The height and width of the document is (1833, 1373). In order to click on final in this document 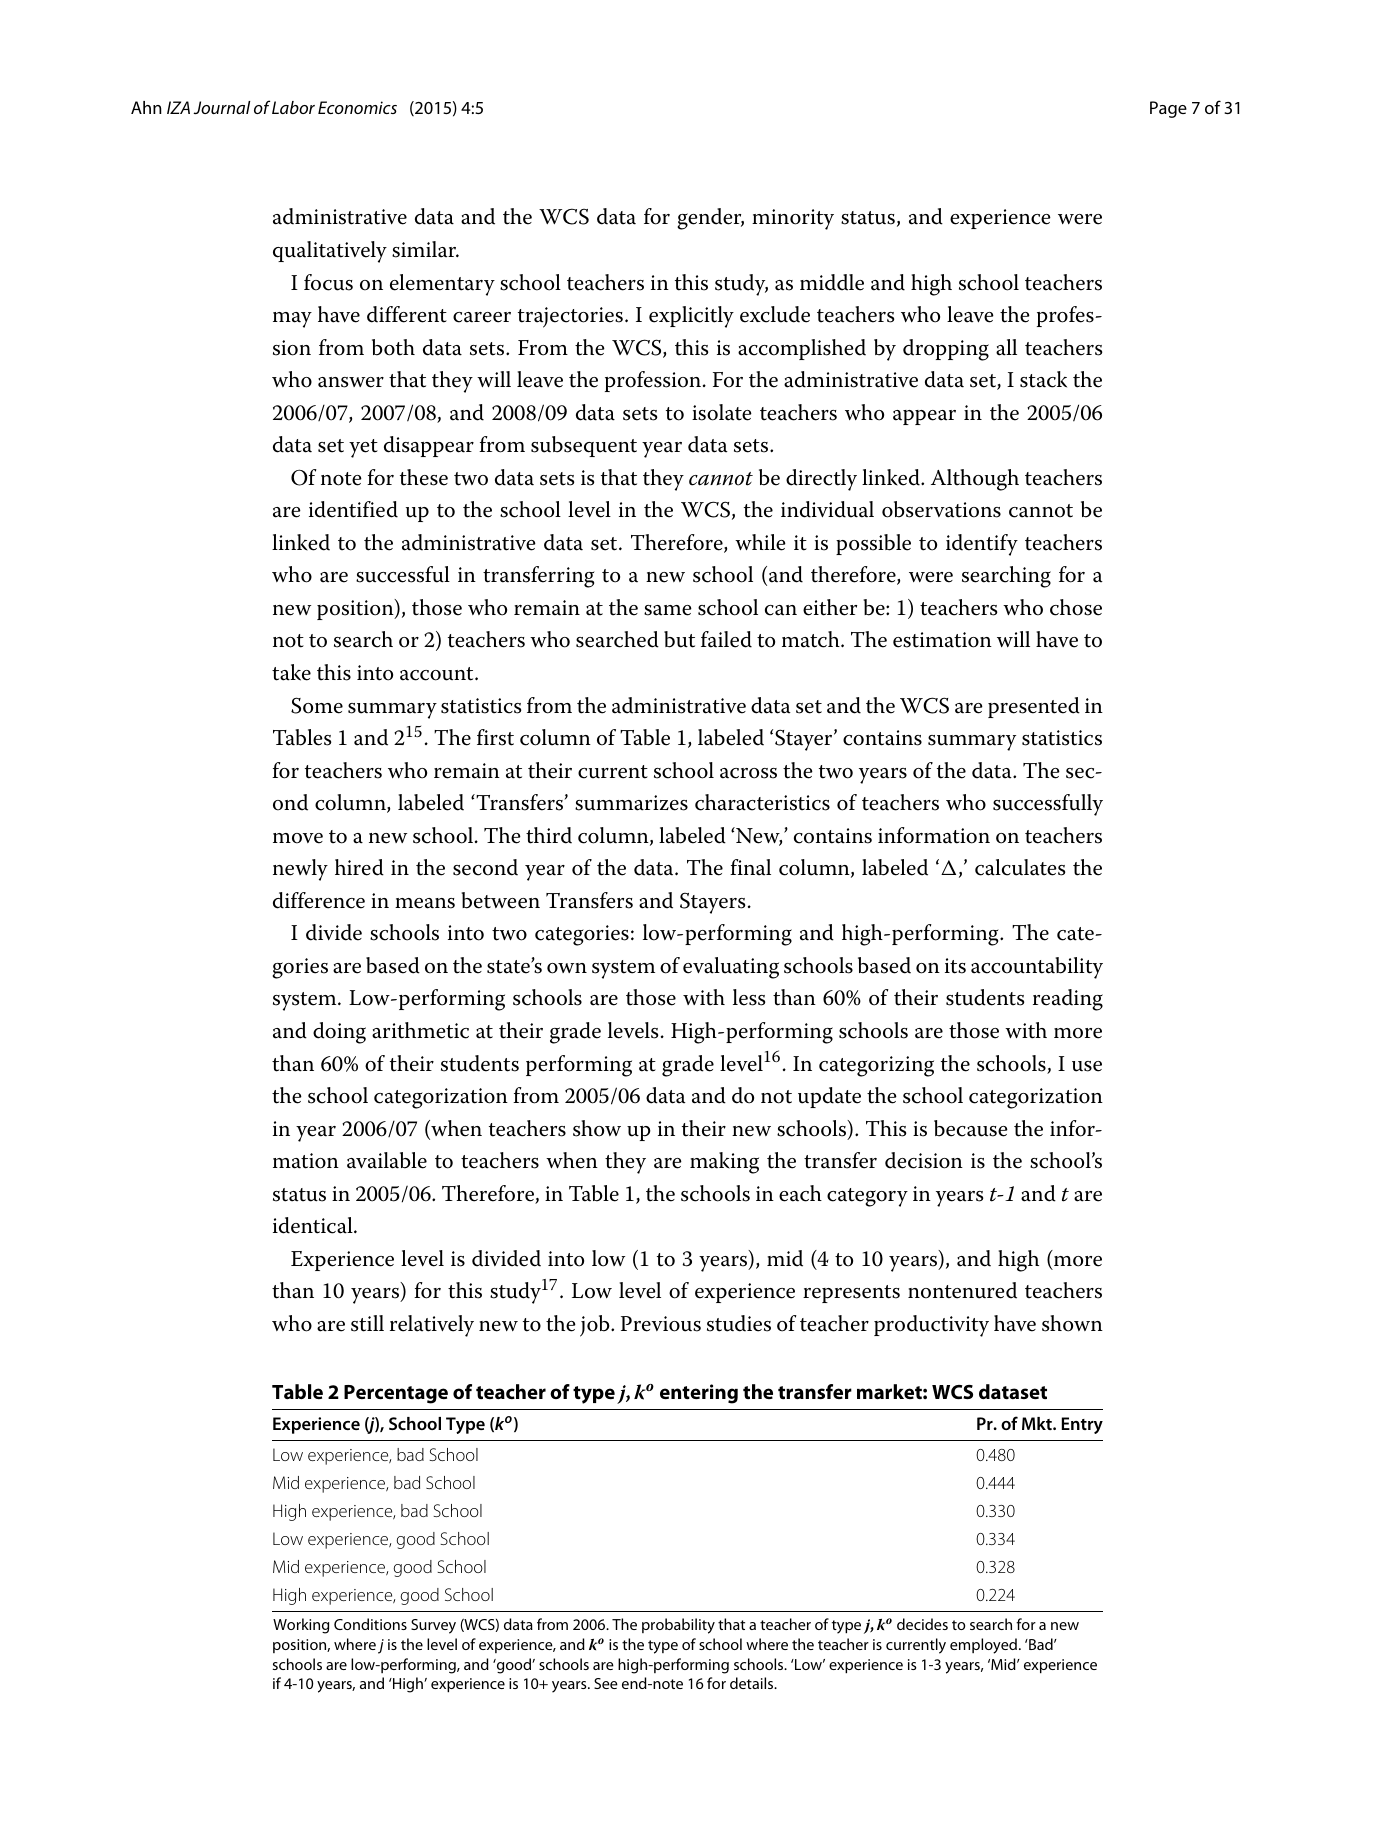, I will do `click(750, 867)`.
